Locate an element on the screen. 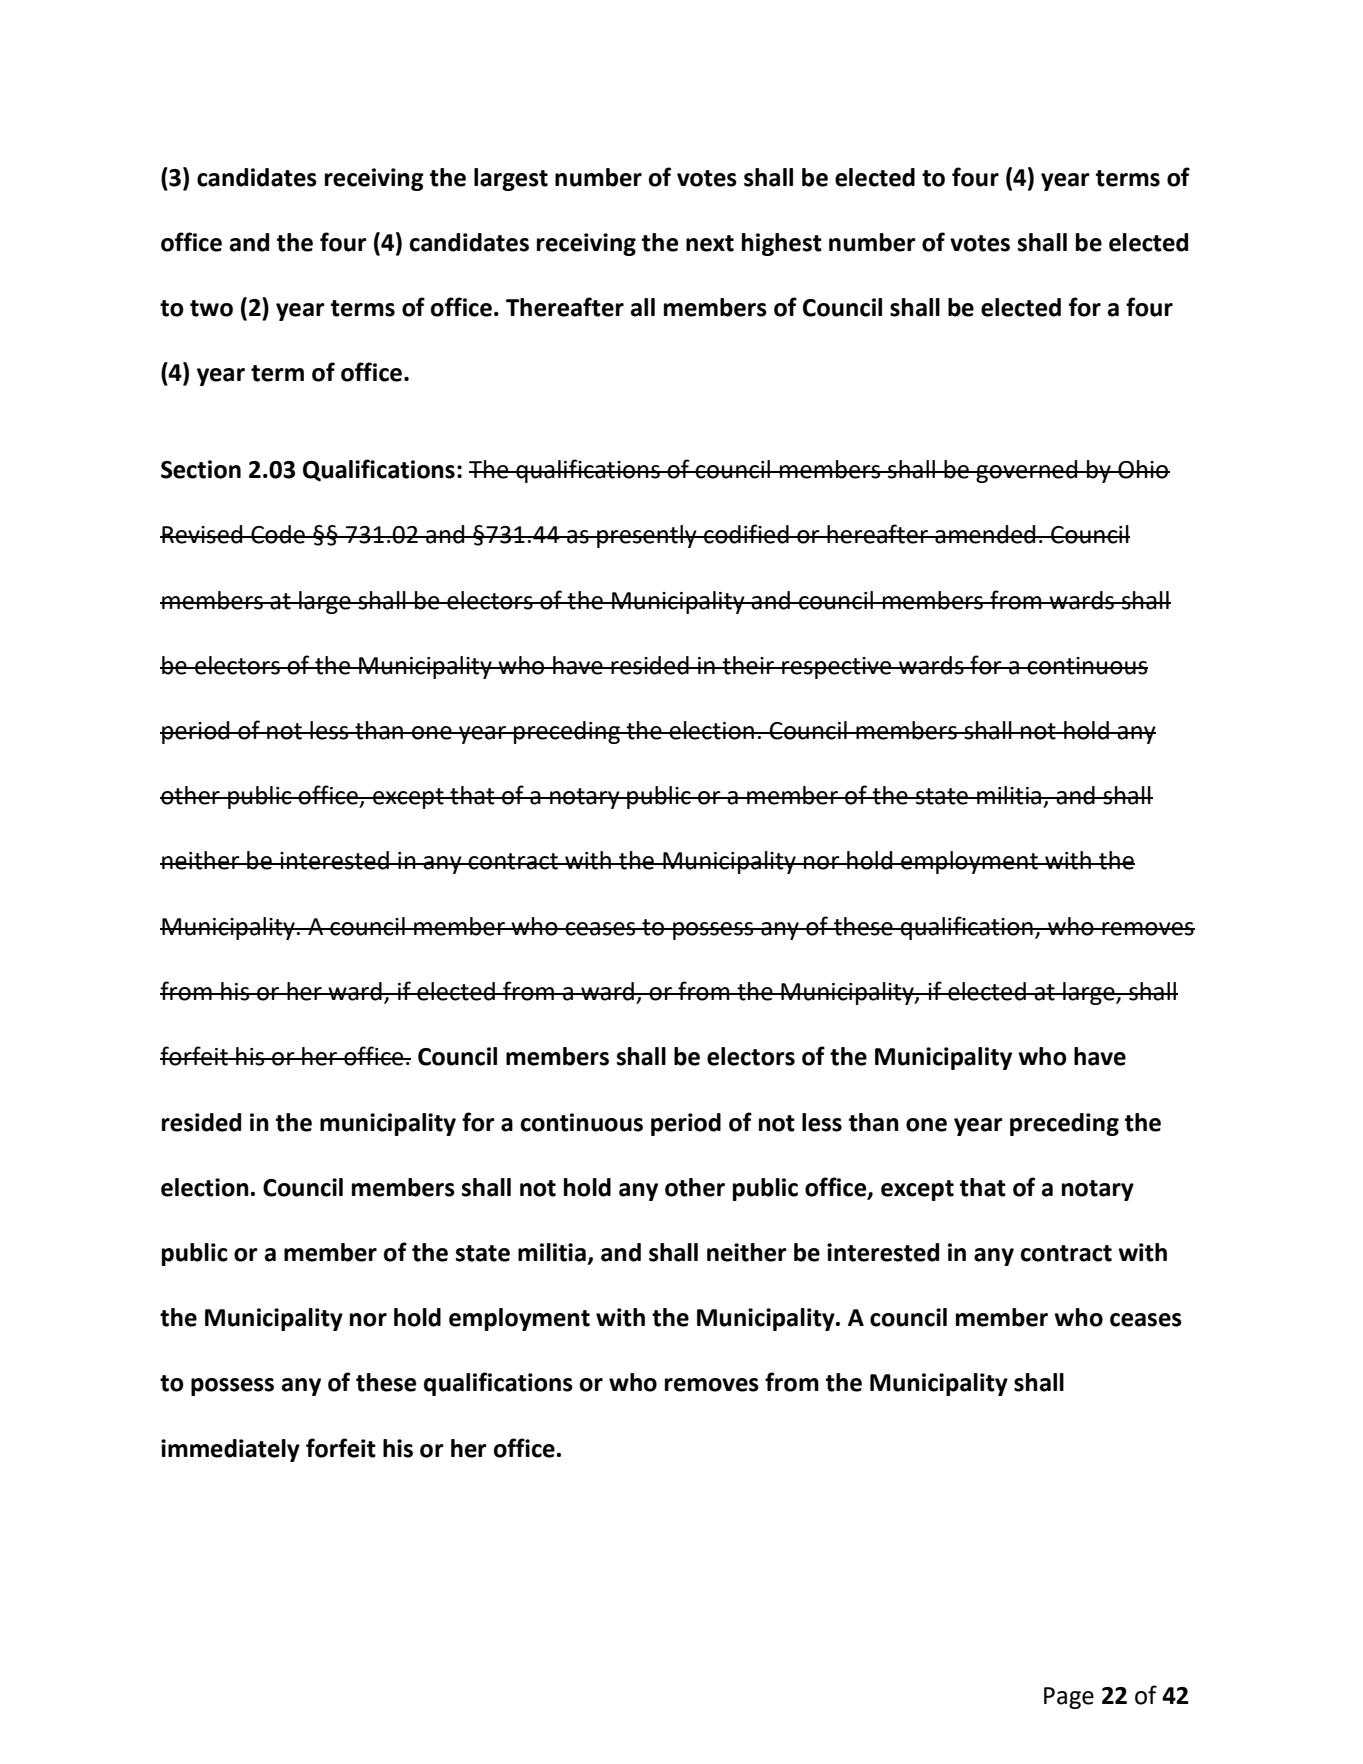  Code is located at coordinates (278, 534).
